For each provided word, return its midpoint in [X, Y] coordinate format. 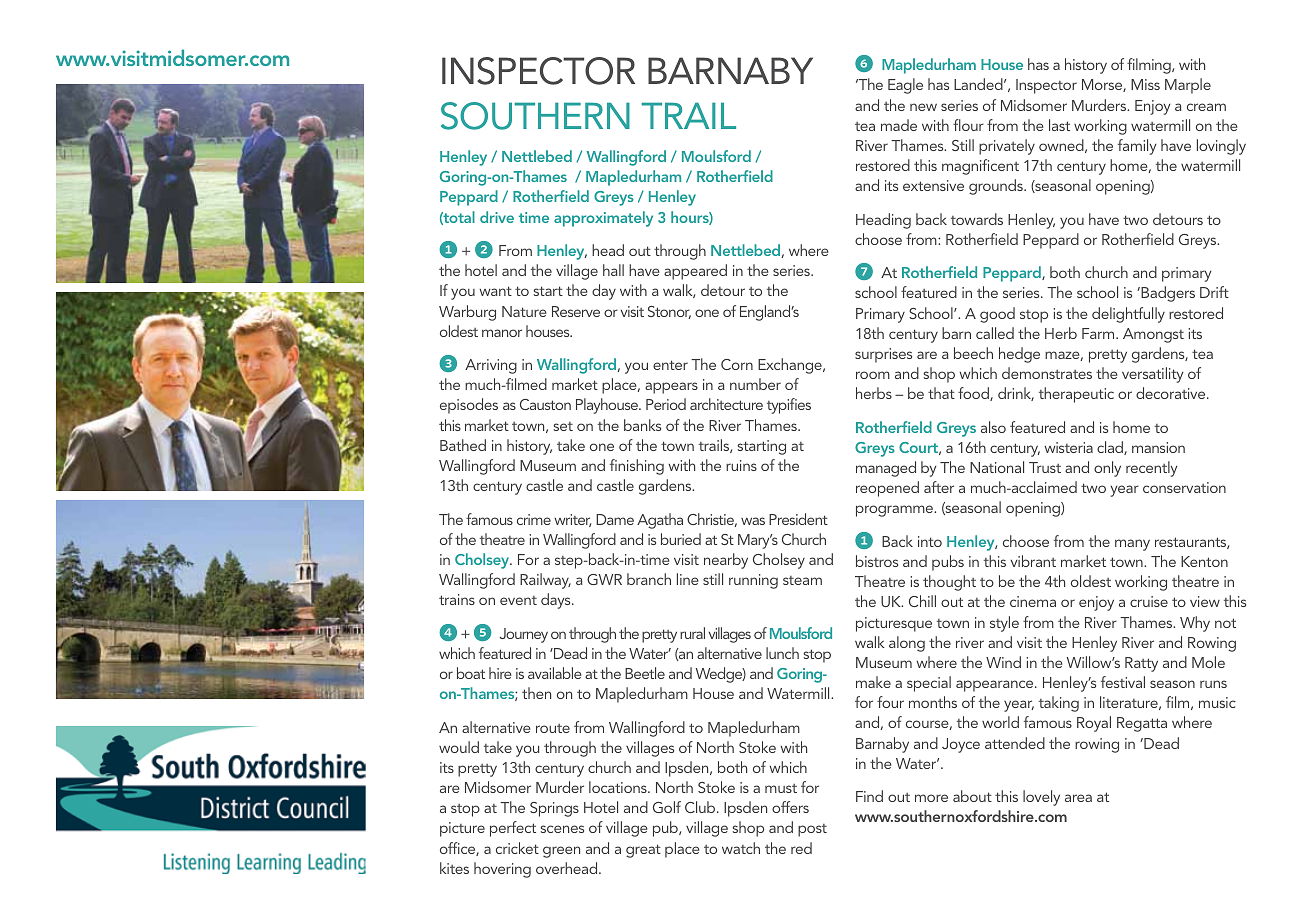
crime [534, 519]
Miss [1145, 84]
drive [497, 217]
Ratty [1141, 664]
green [561, 852]
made [899, 125]
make [873, 682]
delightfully [1128, 315]
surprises [883, 355]
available [555, 673]
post [812, 830]
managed [886, 469]
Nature [524, 311]
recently [1152, 469]
